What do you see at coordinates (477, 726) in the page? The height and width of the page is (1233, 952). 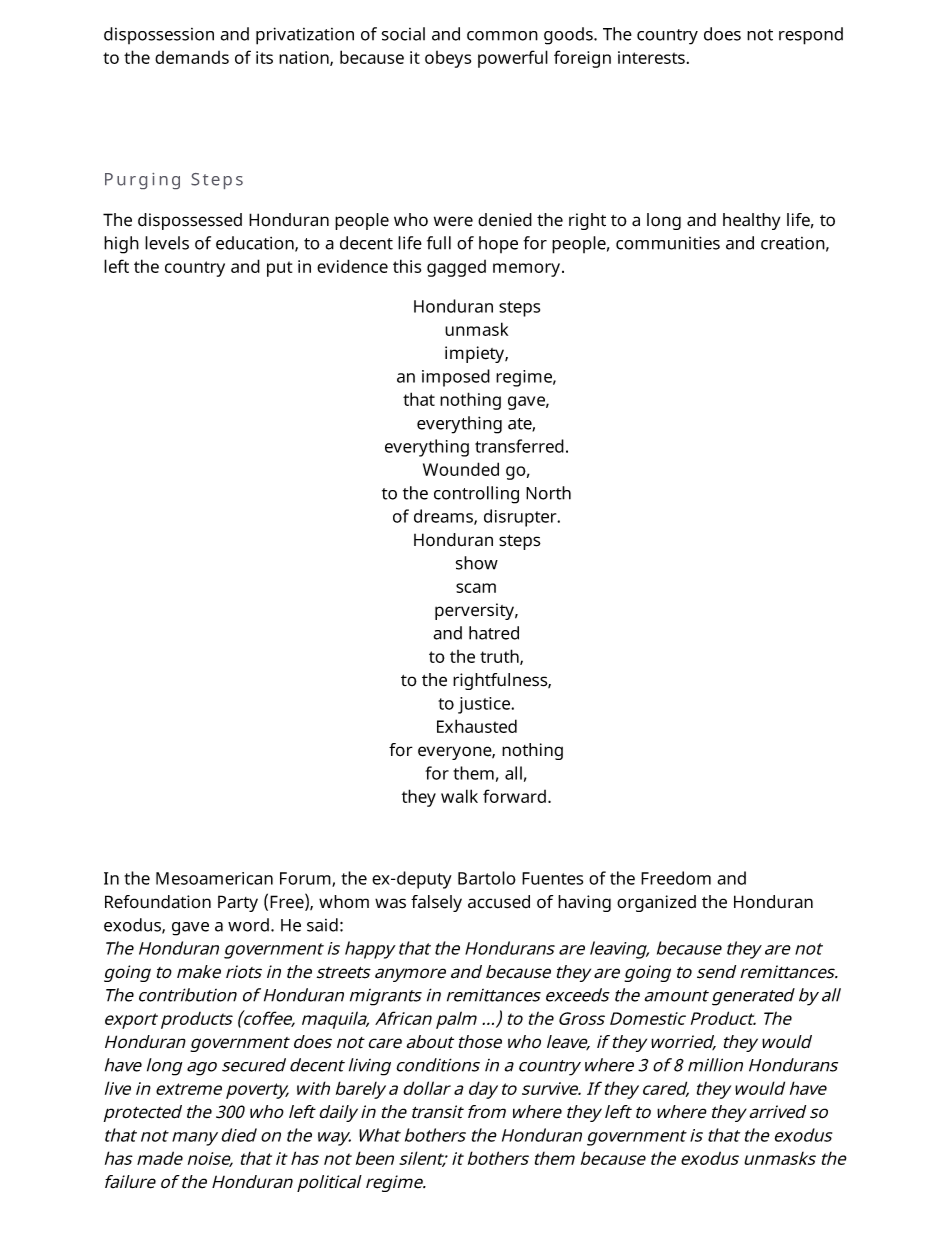 I see `Exhausted` at bounding box center [477, 726].
